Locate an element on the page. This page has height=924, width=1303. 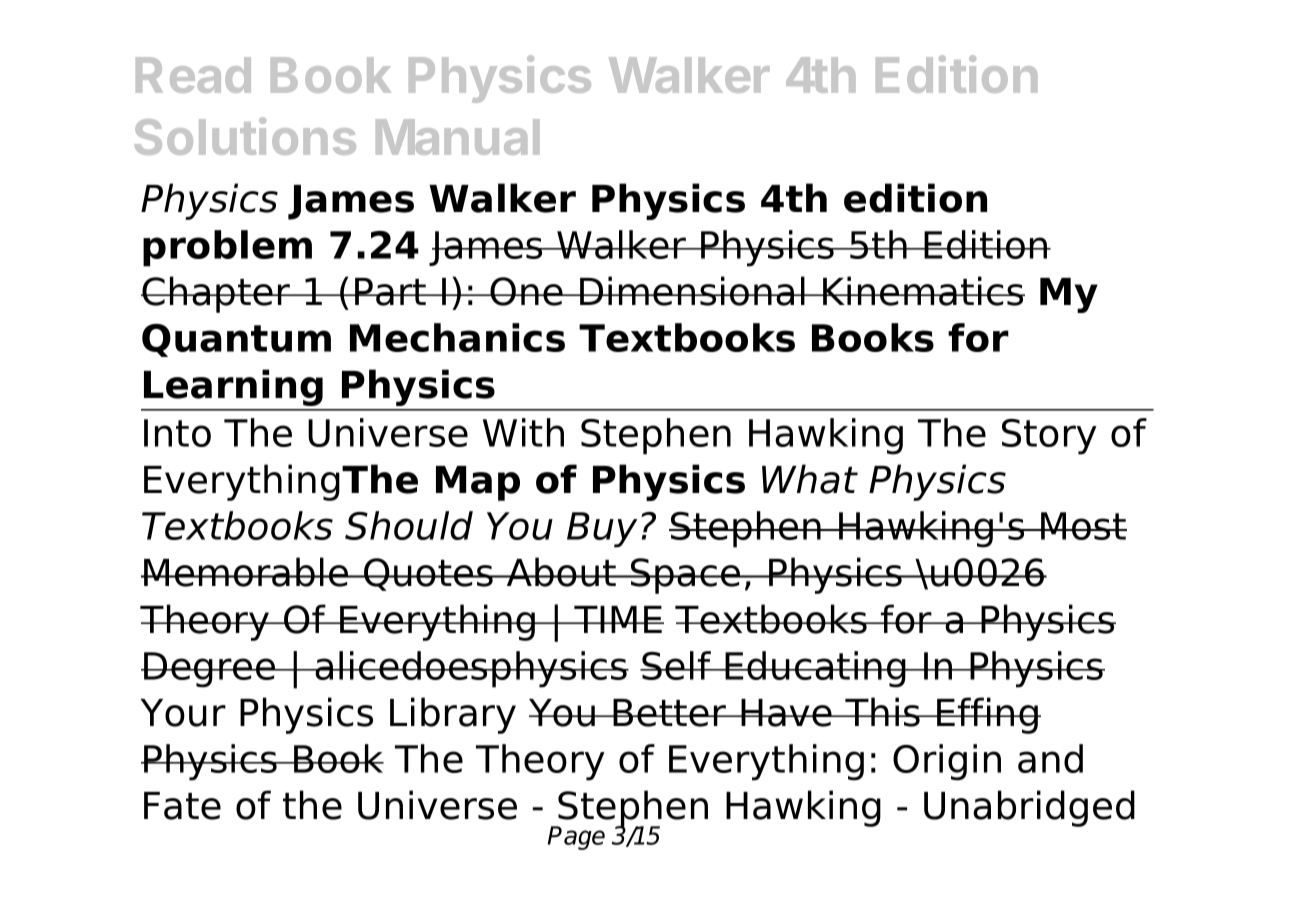
With is located at coordinates (523, 432).
